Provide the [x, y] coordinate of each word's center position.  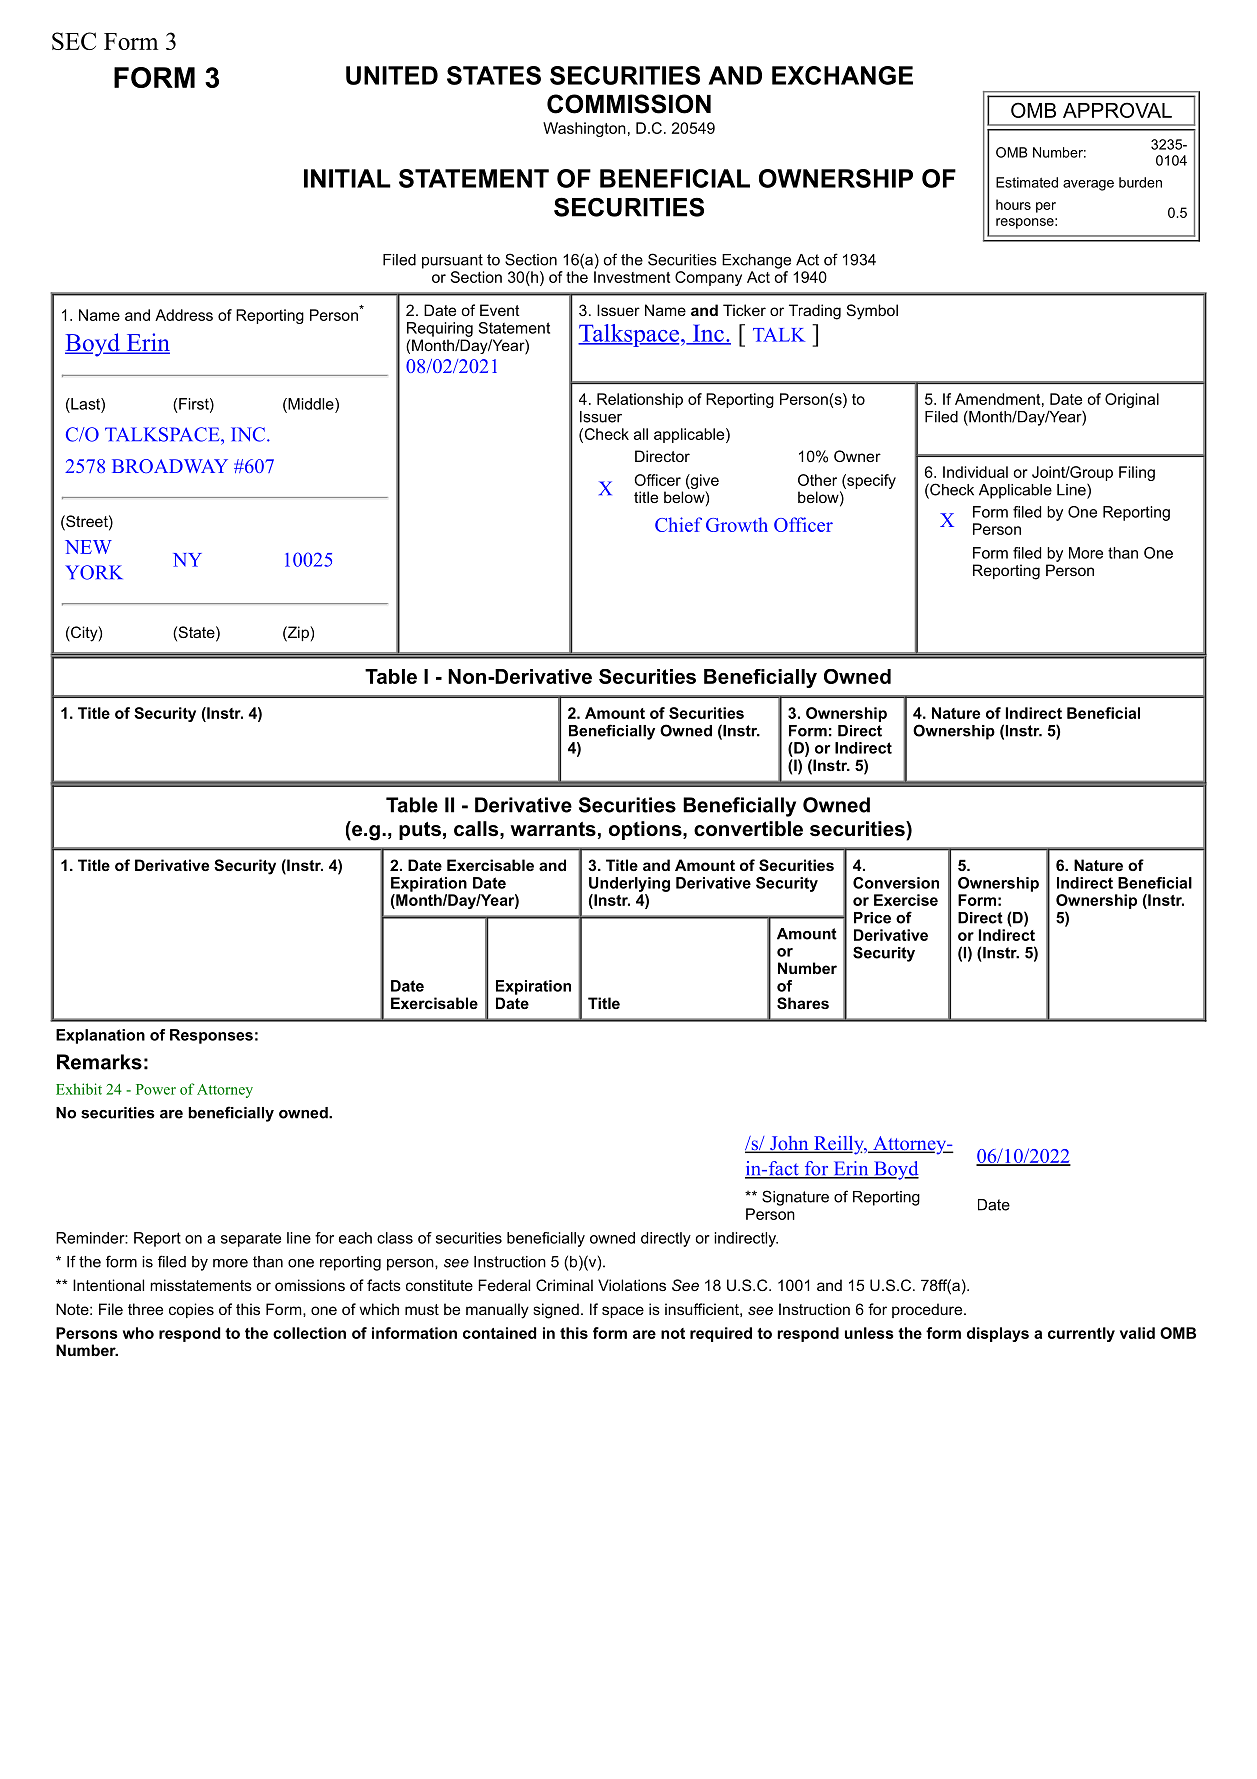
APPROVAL [1117, 110]
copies [191, 1310]
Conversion [896, 883]
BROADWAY [170, 466]
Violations [632, 1285]
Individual [975, 472]
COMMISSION [629, 104]
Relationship [640, 400]
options [645, 830]
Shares [803, 1003]
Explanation [100, 1036]
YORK [94, 572]
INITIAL [347, 178]
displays [998, 1334]
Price [872, 918]
